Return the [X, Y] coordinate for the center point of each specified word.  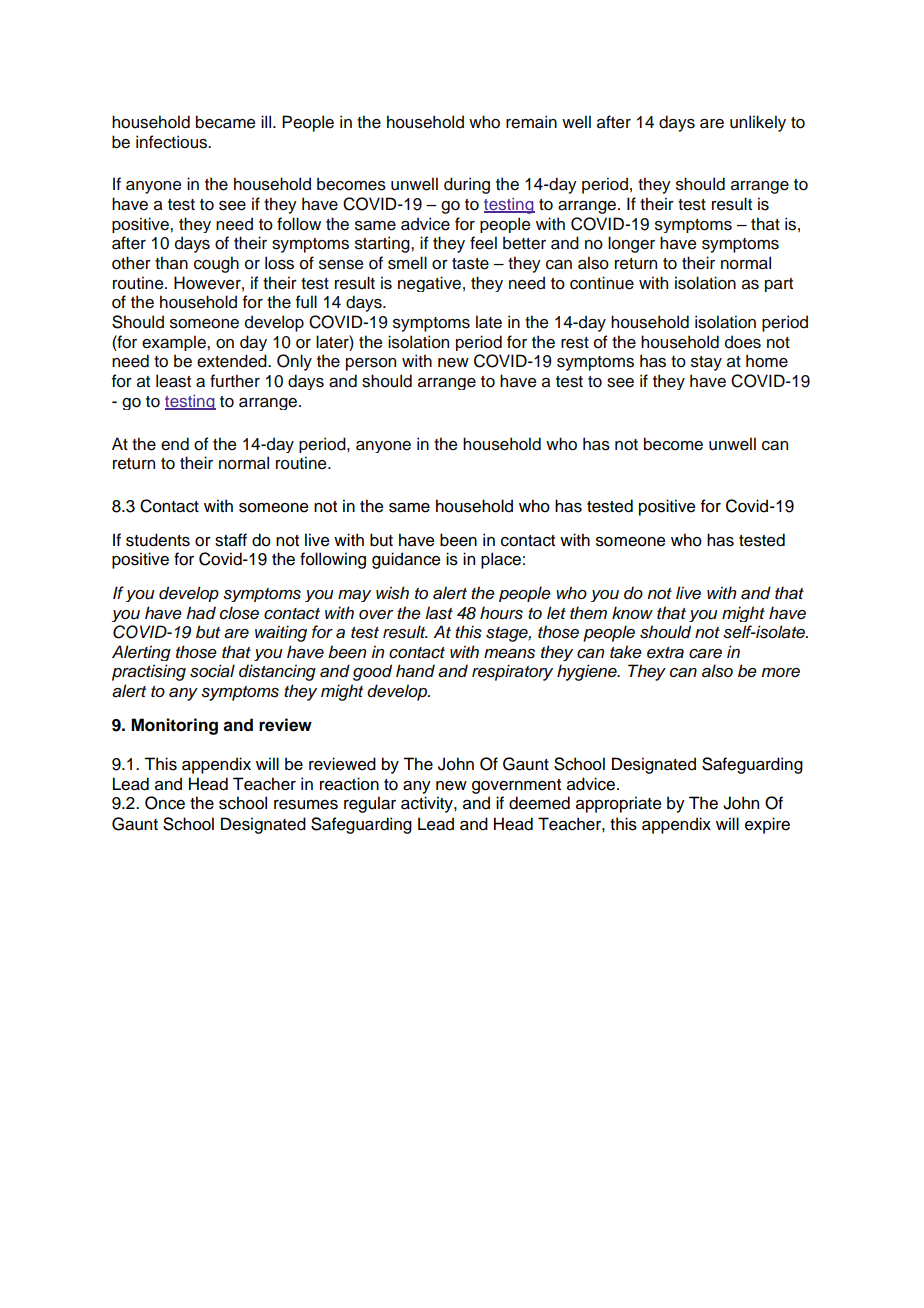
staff [231, 540]
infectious [172, 142]
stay [706, 363]
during [467, 185]
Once [165, 803]
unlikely [758, 123]
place [501, 560]
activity [428, 804]
